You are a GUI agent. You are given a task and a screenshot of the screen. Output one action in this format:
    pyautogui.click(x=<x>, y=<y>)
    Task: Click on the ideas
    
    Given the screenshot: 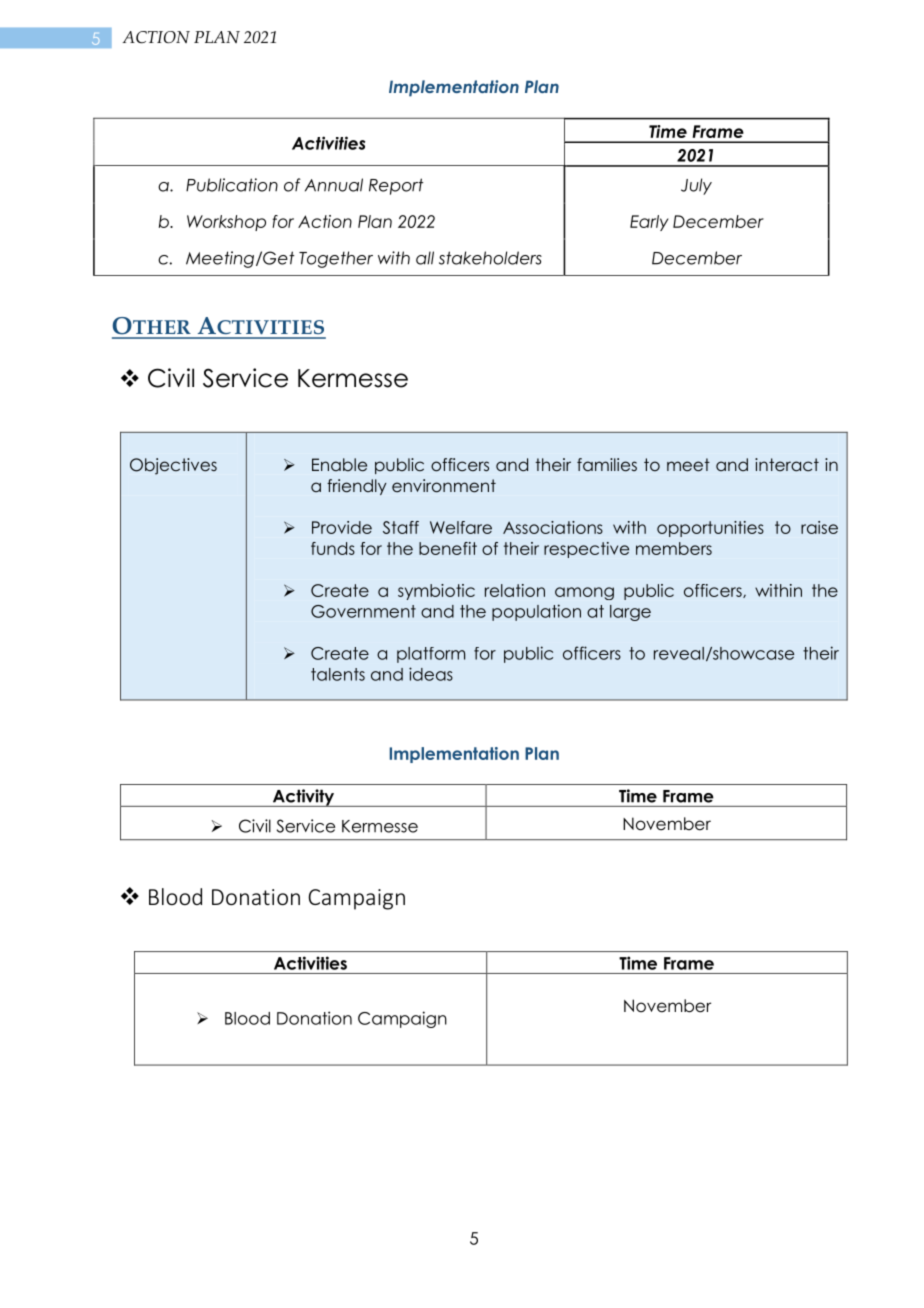 What is the action you would take?
    pyautogui.click(x=431, y=674)
